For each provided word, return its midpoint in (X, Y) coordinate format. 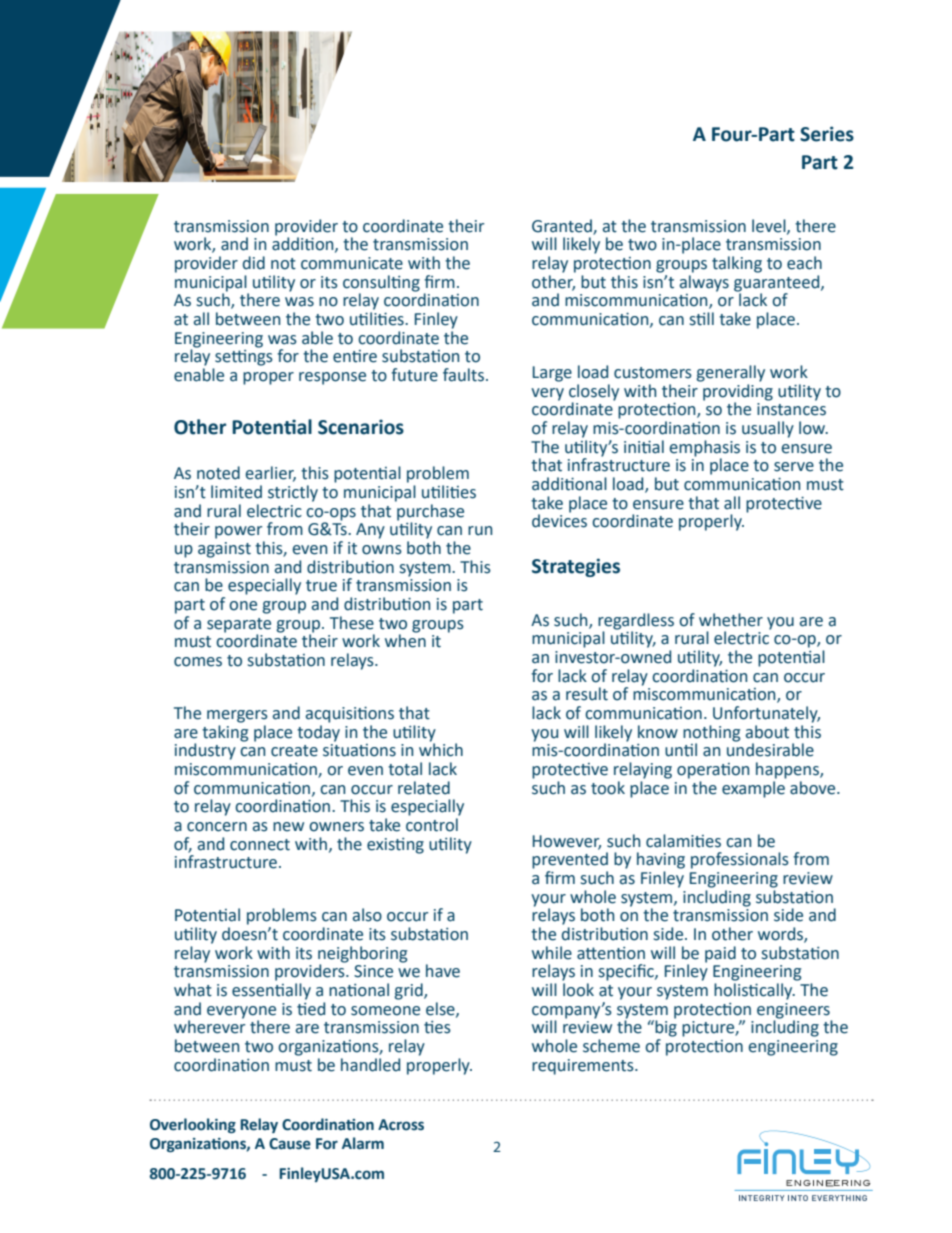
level (770, 226)
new (288, 827)
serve (794, 467)
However (567, 842)
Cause (290, 1144)
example (754, 788)
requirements (584, 1067)
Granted (563, 226)
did (254, 263)
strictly (293, 493)
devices (559, 520)
